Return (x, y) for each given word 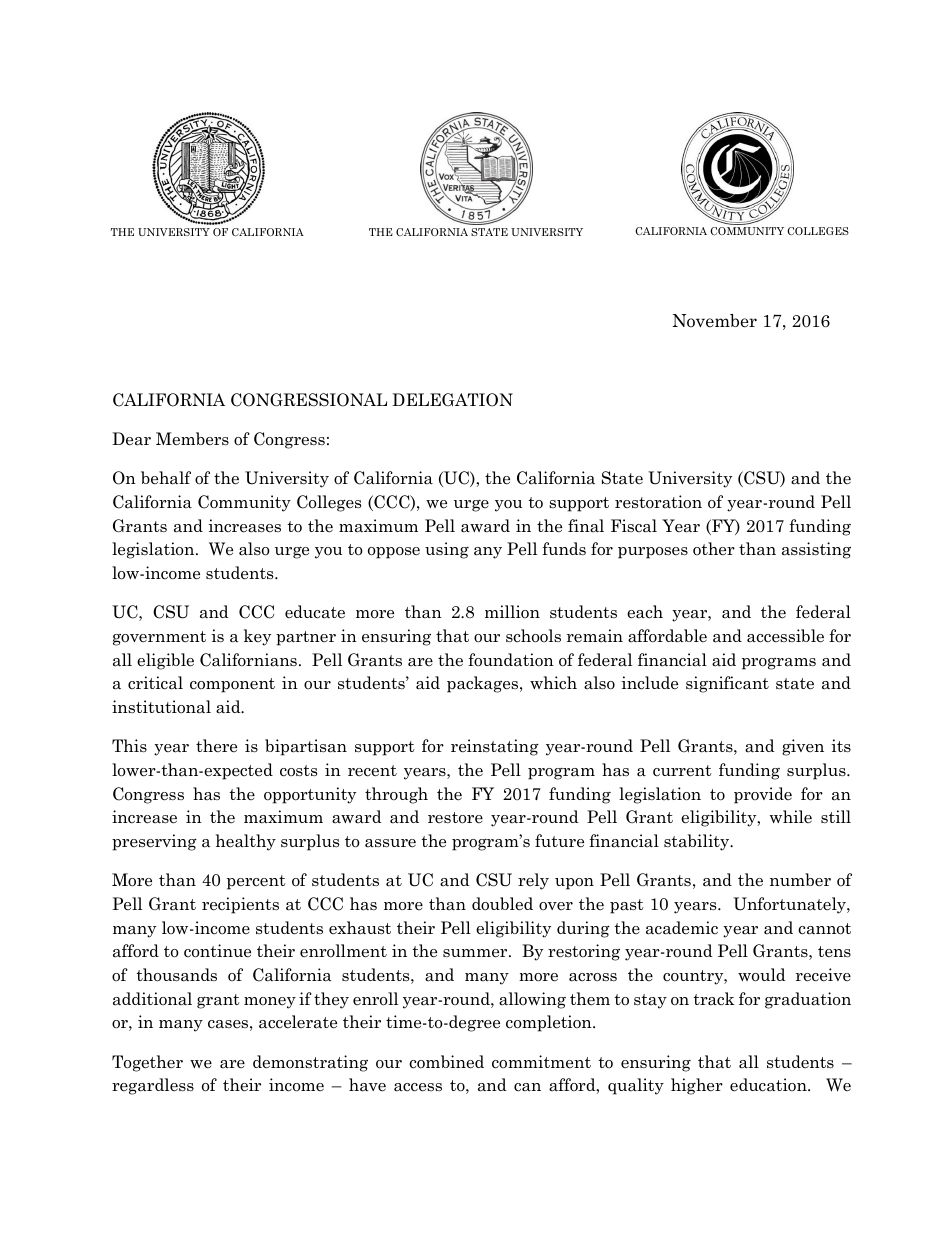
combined (446, 1062)
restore (455, 818)
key (257, 637)
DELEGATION (452, 400)
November (715, 321)
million (512, 611)
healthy (246, 842)
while (791, 816)
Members (192, 439)
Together (147, 1063)
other (714, 549)
